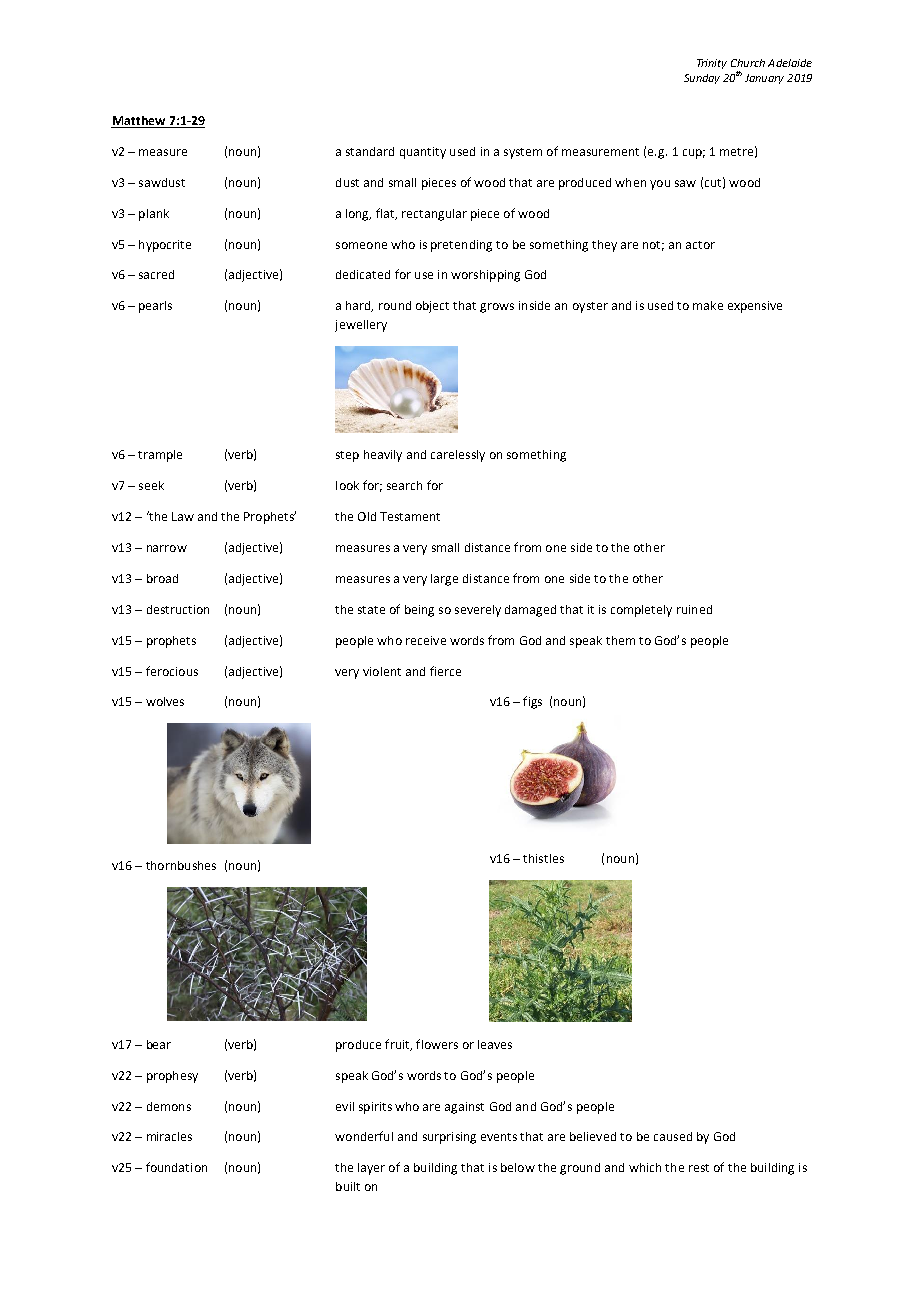 Image resolution: width=924 pixels, height=1308 pixels. What do you see at coordinates (178, 609) in the screenshot?
I see `destruction` at bounding box center [178, 609].
